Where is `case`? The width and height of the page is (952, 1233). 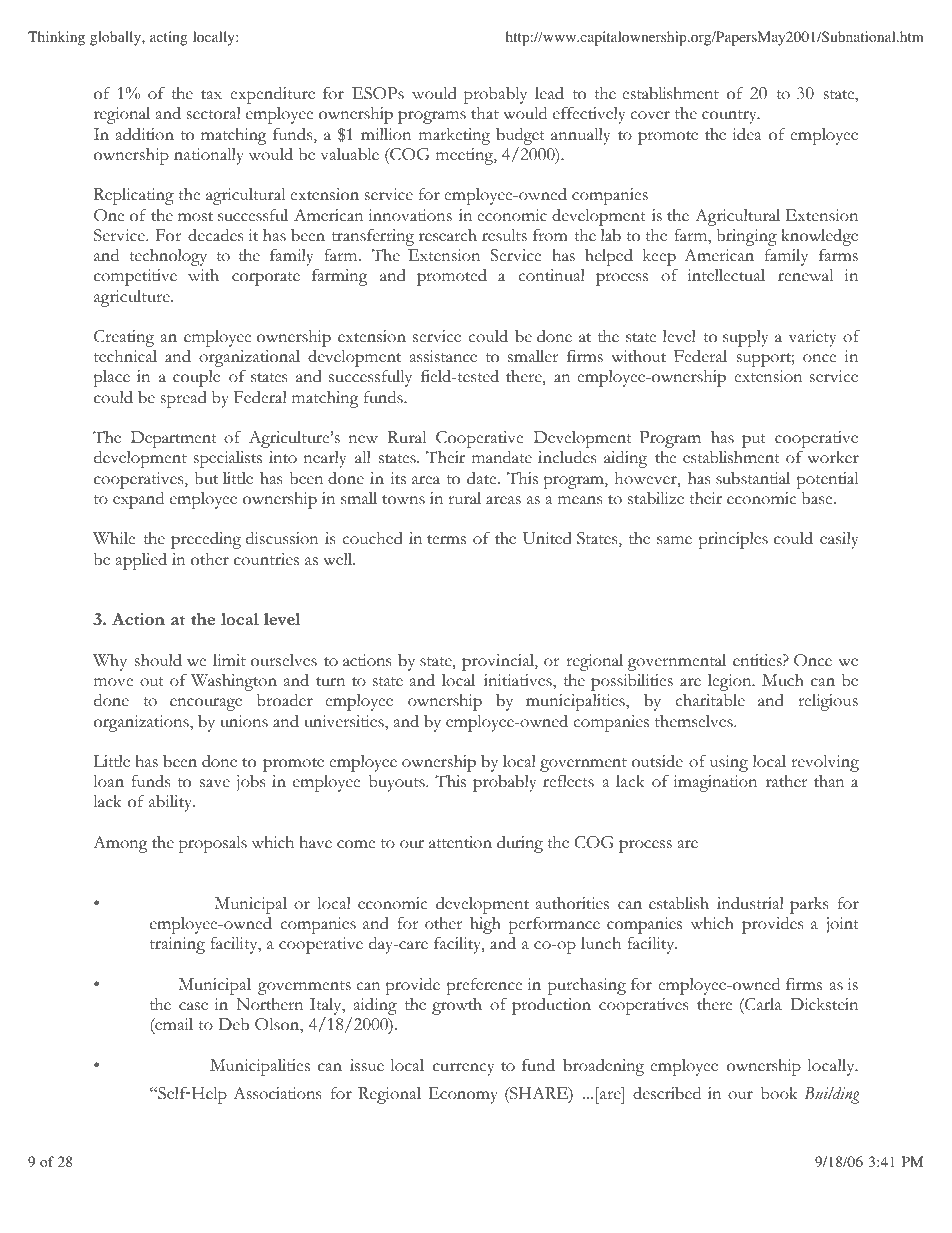
case is located at coordinates (193, 1006).
